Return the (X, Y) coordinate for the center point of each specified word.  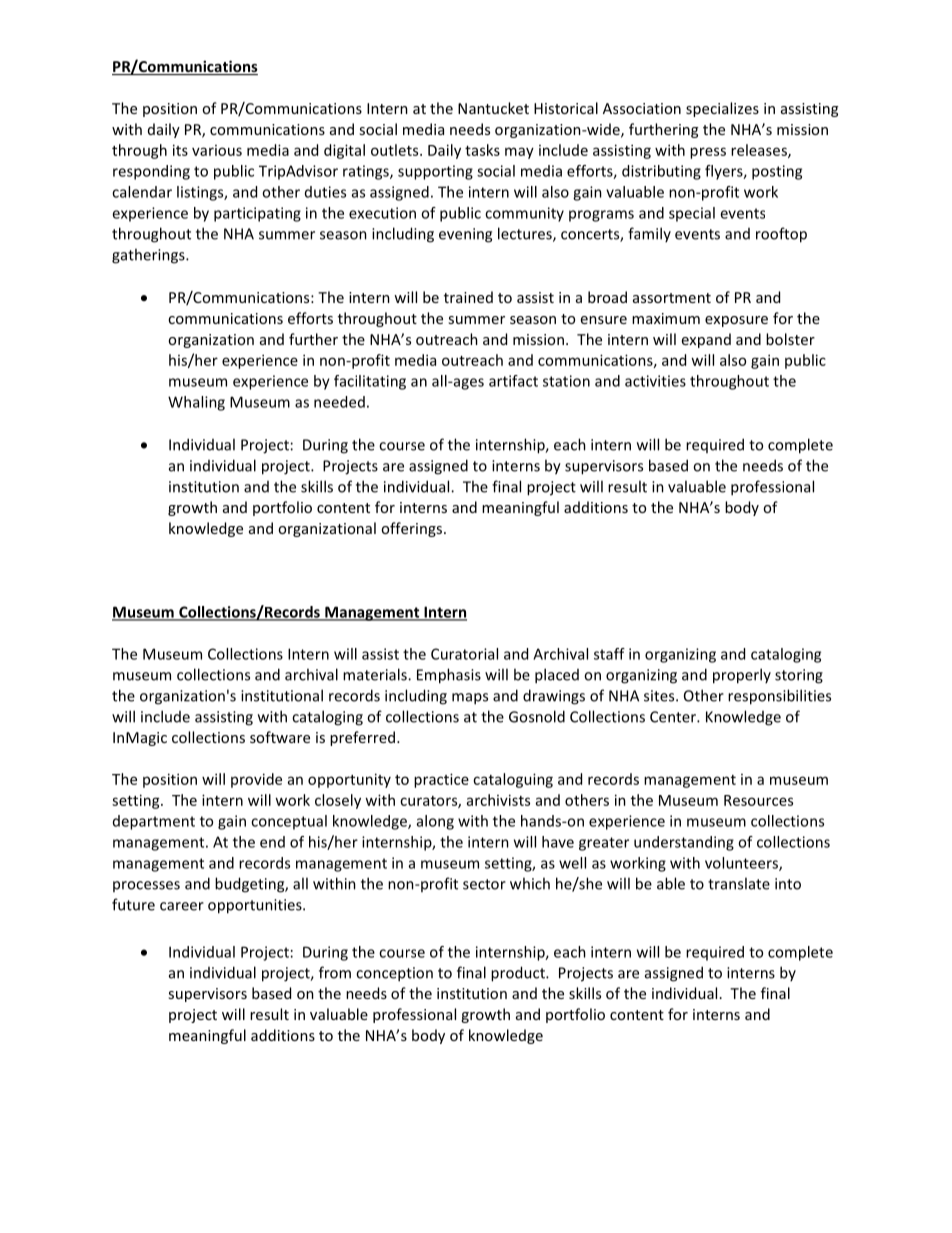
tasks (482, 150)
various (217, 150)
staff (609, 654)
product (519, 974)
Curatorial (464, 654)
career (182, 906)
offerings (411, 529)
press (708, 153)
